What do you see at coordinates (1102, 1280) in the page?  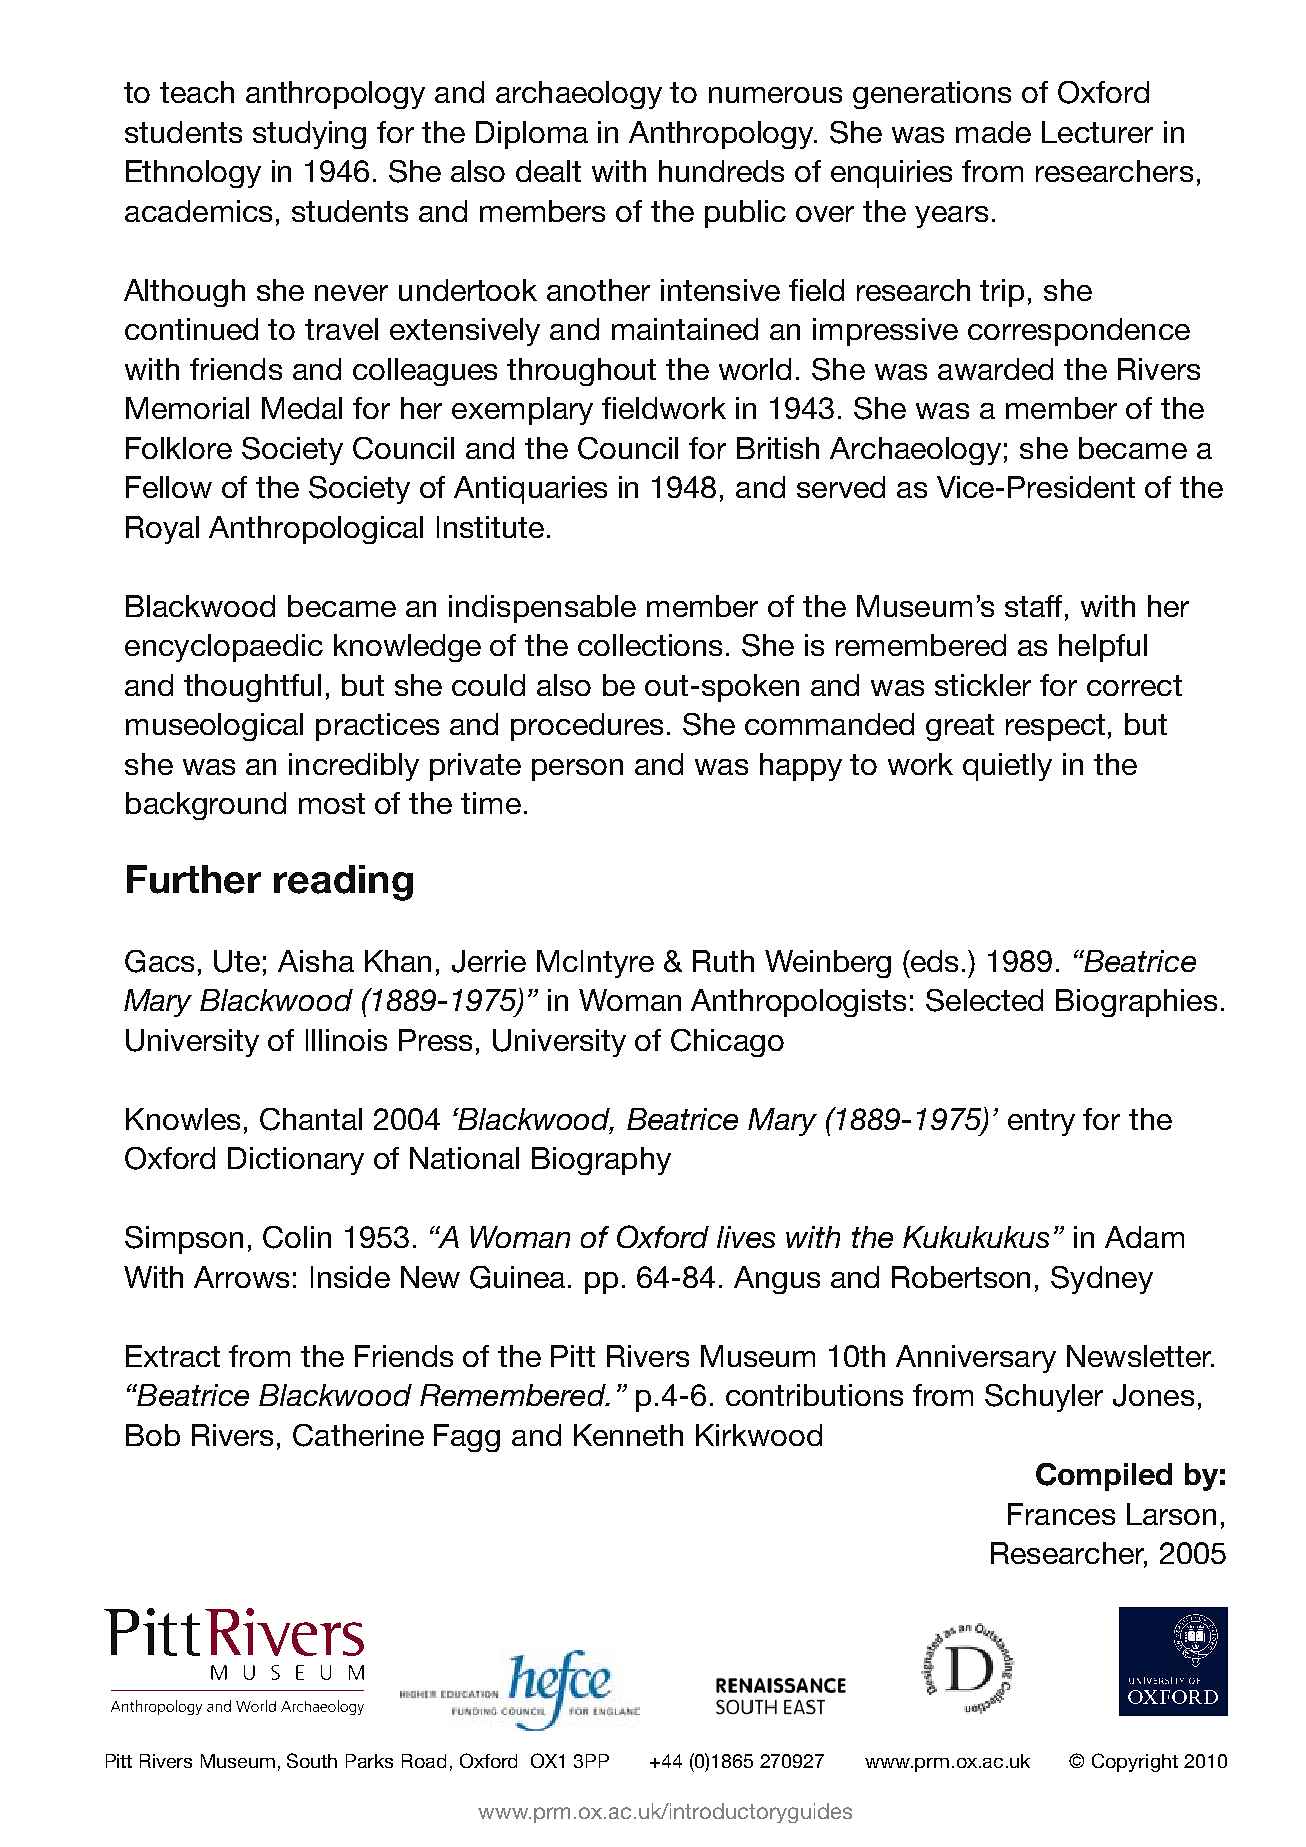 I see `Sydney` at bounding box center [1102, 1280].
